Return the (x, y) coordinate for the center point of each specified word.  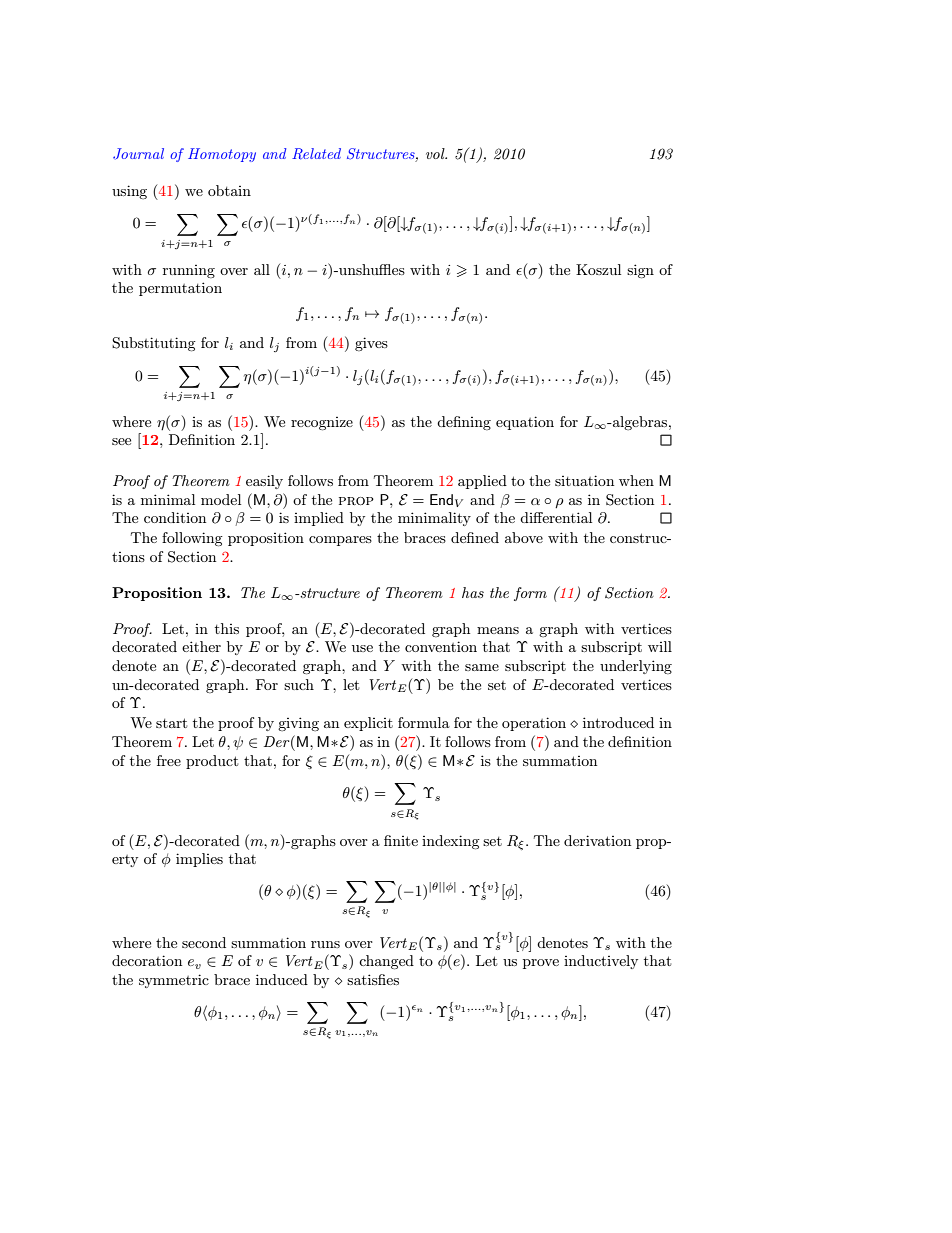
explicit (368, 724)
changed (386, 962)
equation (525, 423)
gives (371, 344)
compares (340, 541)
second (204, 942)
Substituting (154, 344)
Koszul (598, 269)
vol (436, 153)
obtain (229, 190)
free (169, 760)
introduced (618, 722)
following (192, 539)
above (524, 537)
